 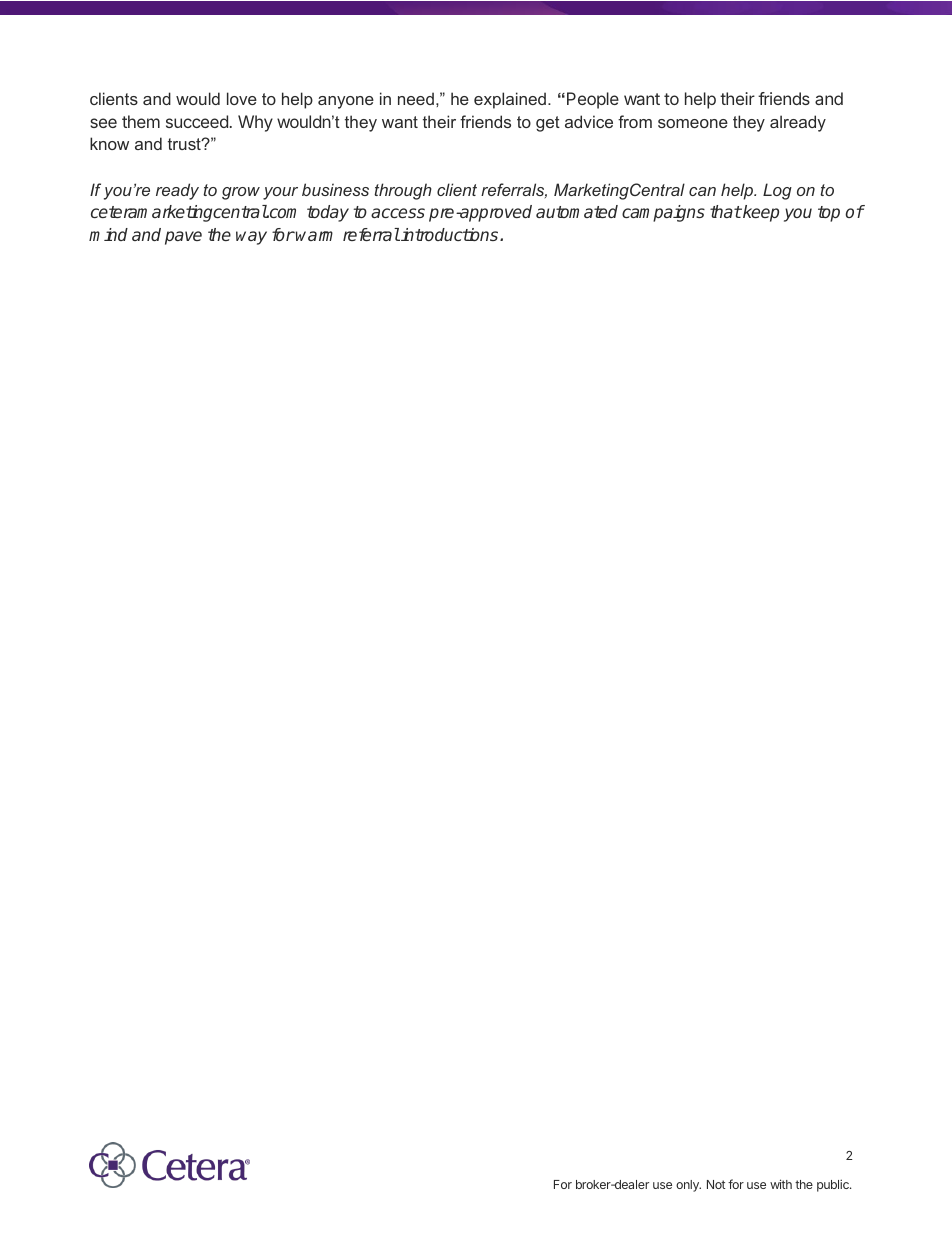 I want to click on way, so click(x=251, y=238).
